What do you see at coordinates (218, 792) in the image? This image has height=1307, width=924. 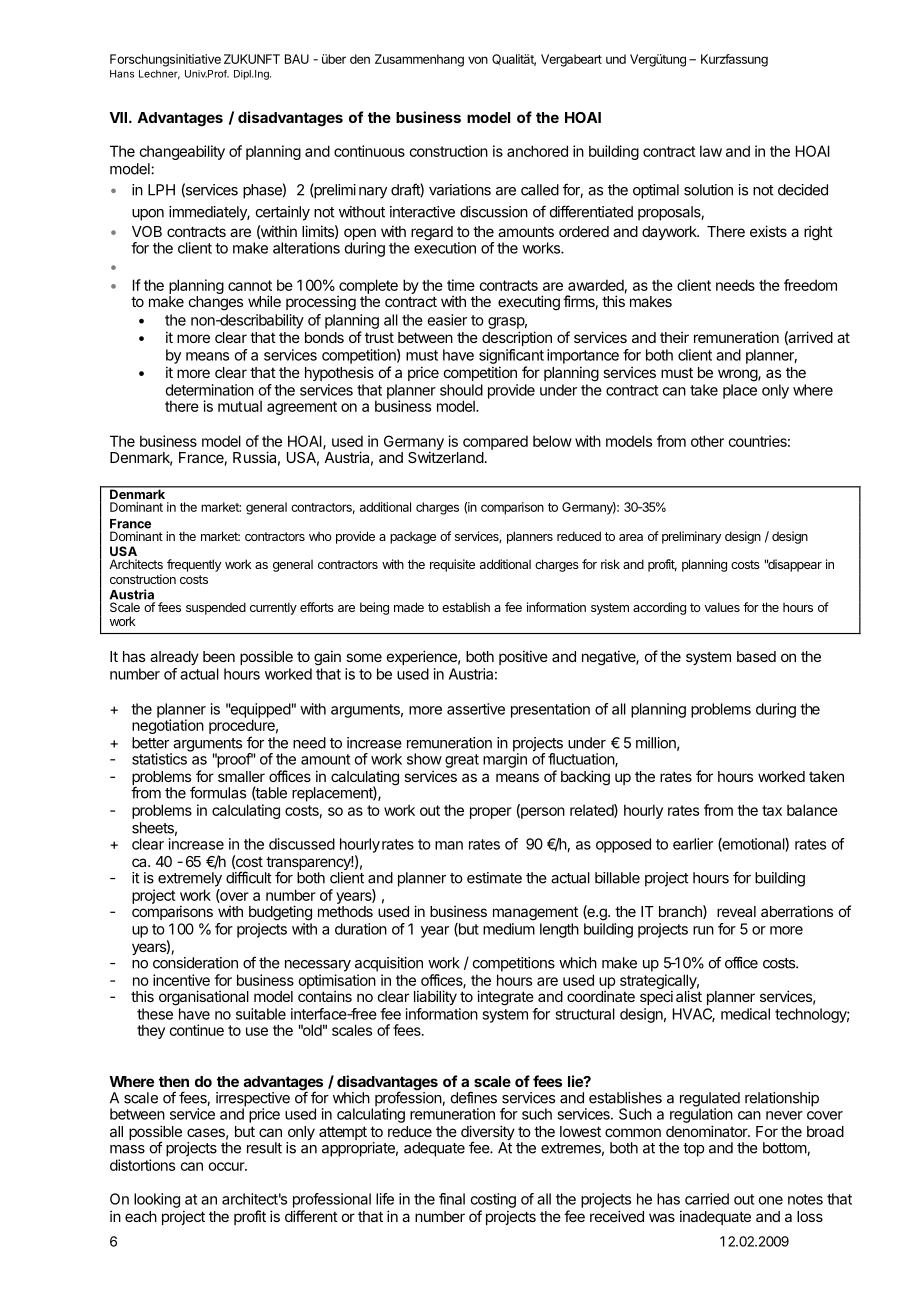 I see `formulas` at bounding box center [218, 792].
